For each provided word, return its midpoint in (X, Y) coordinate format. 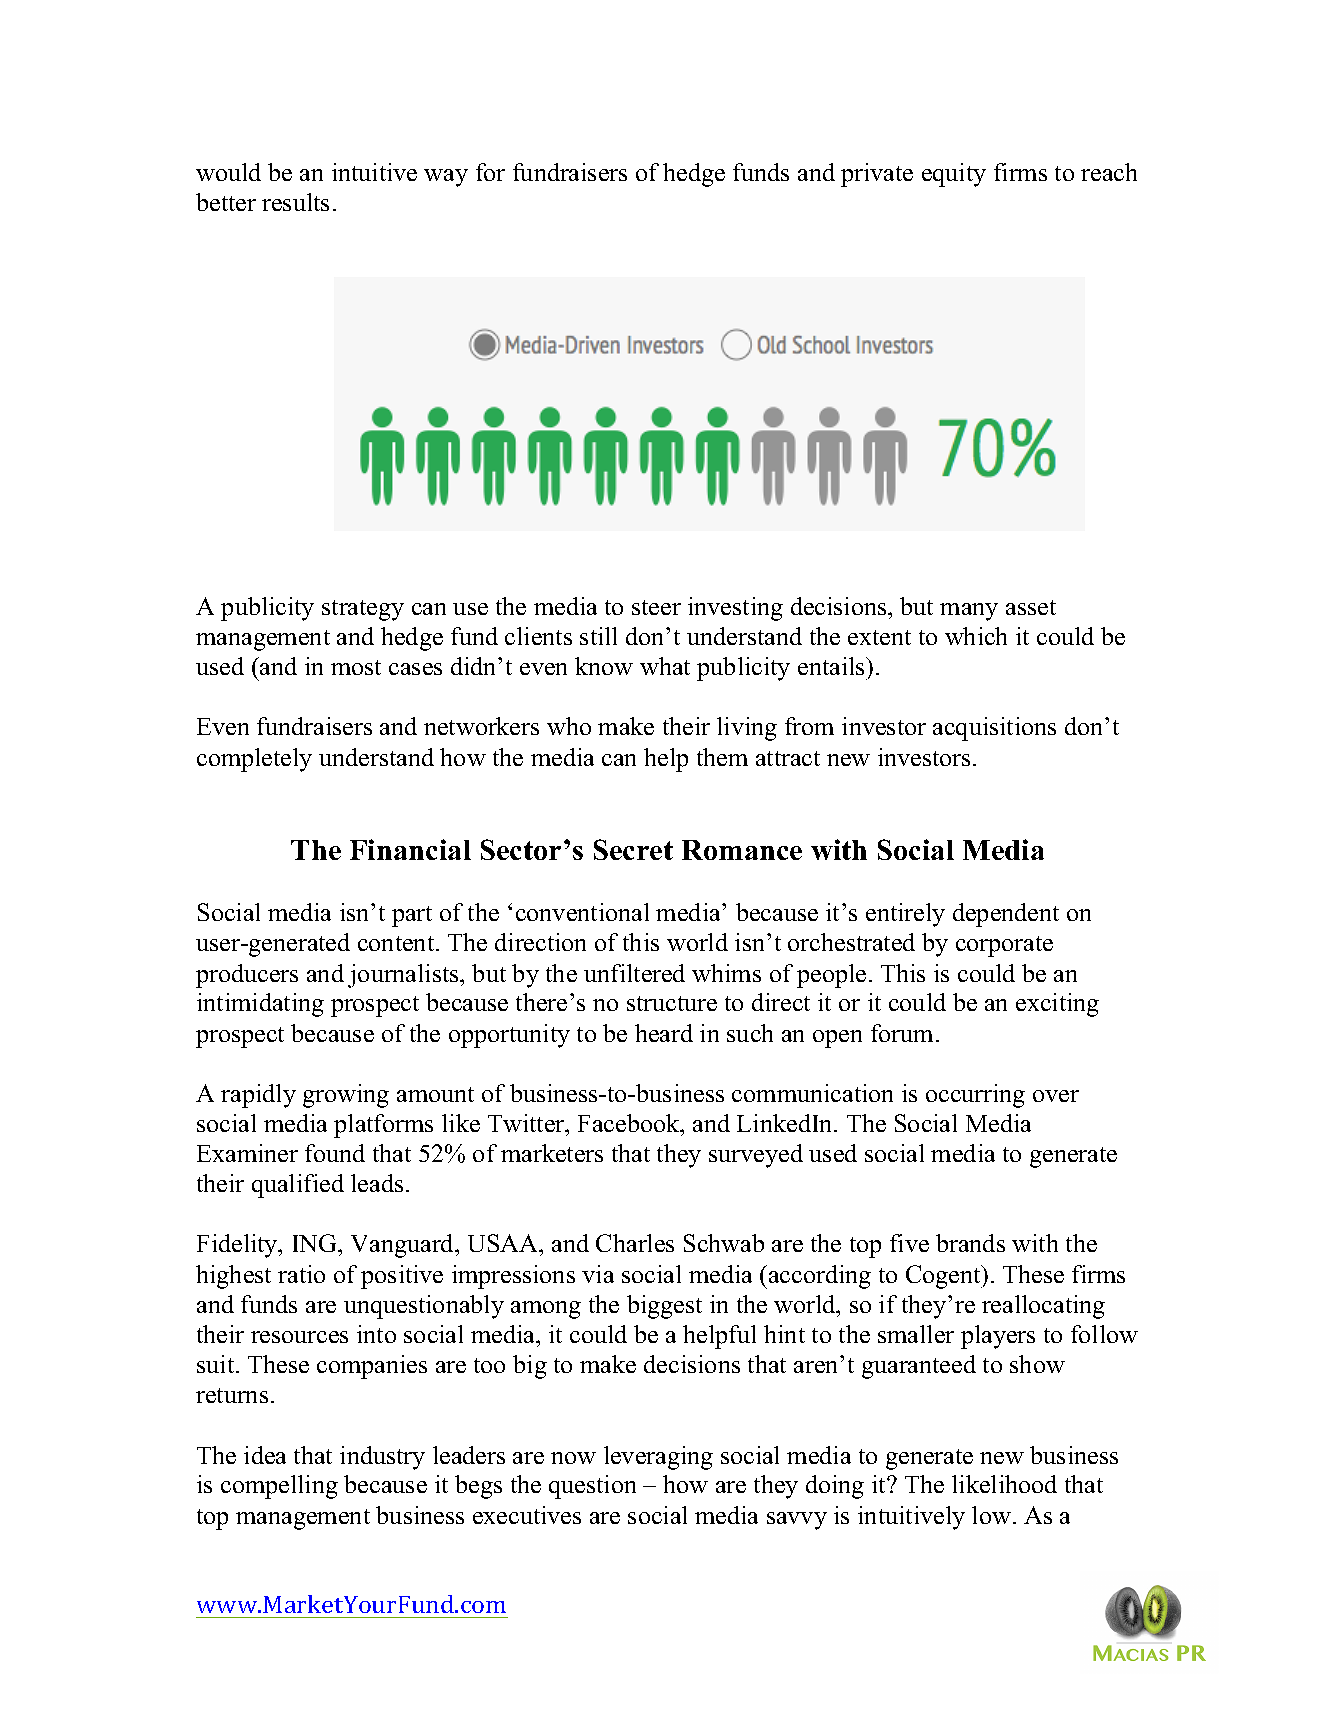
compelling (279, 1487)
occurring (975, 1096)
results (295, 202)
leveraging (658, 1458)
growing (346, 1096)
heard (664, 1033)
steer (656, 607)
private (877, 175)
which (976, 636)
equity (954, 175)
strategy (363, 610)
